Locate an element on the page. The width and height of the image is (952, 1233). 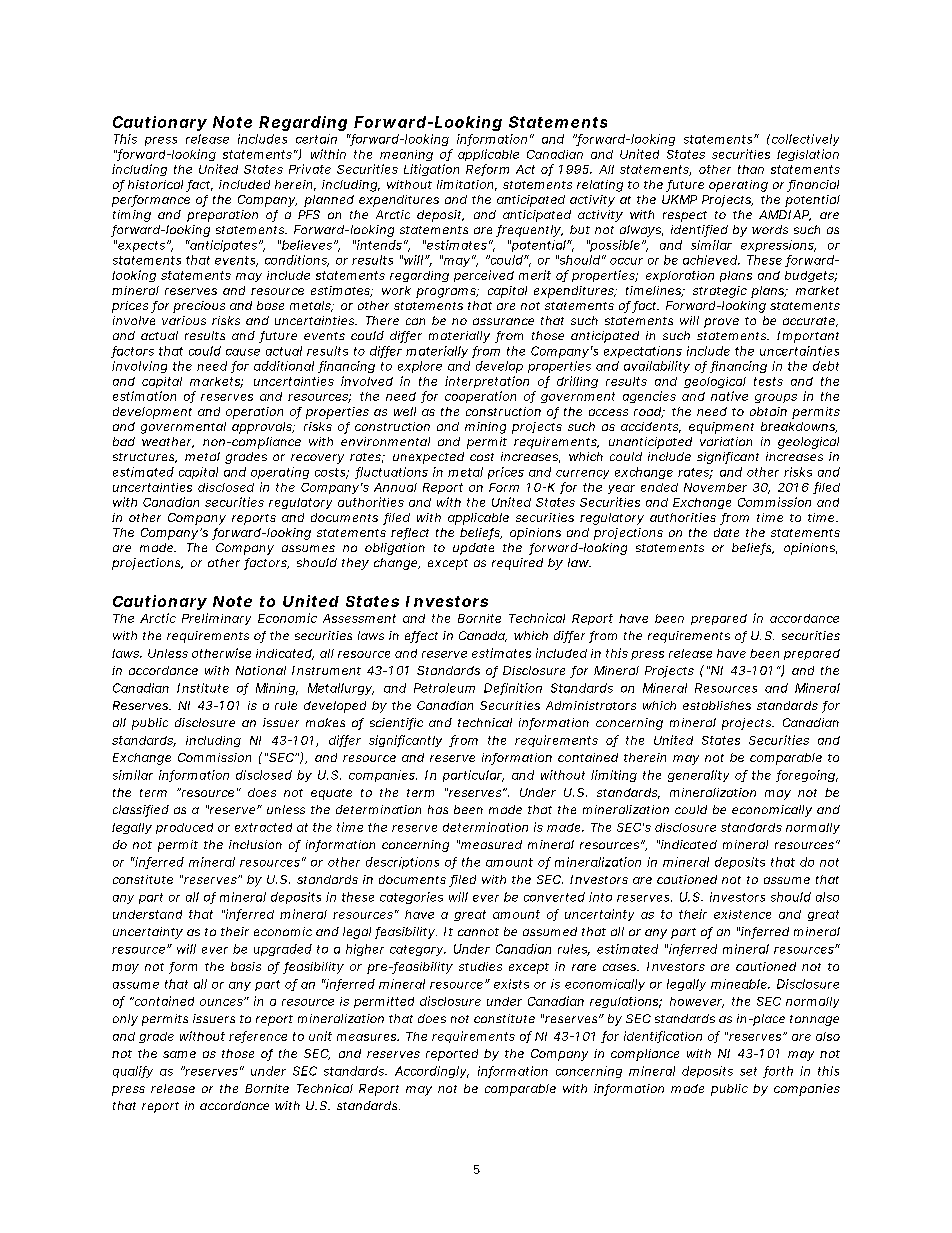
generality is located at coordinates (698, 776).
